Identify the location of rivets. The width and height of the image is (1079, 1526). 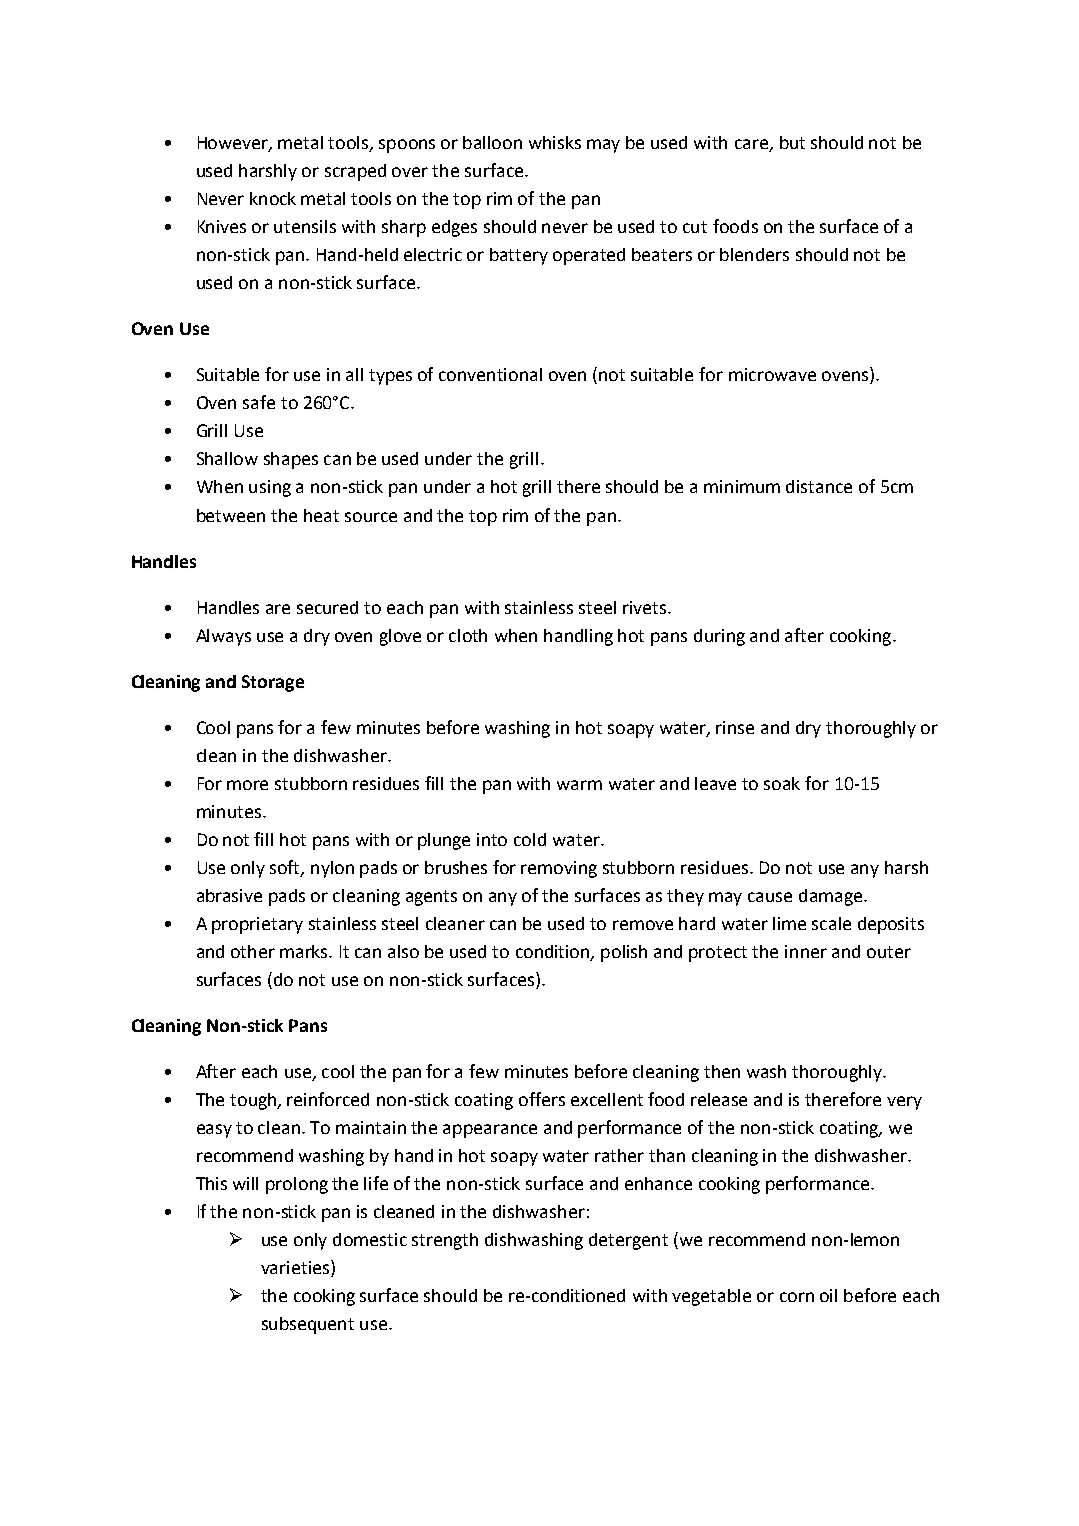
(646, 607).
